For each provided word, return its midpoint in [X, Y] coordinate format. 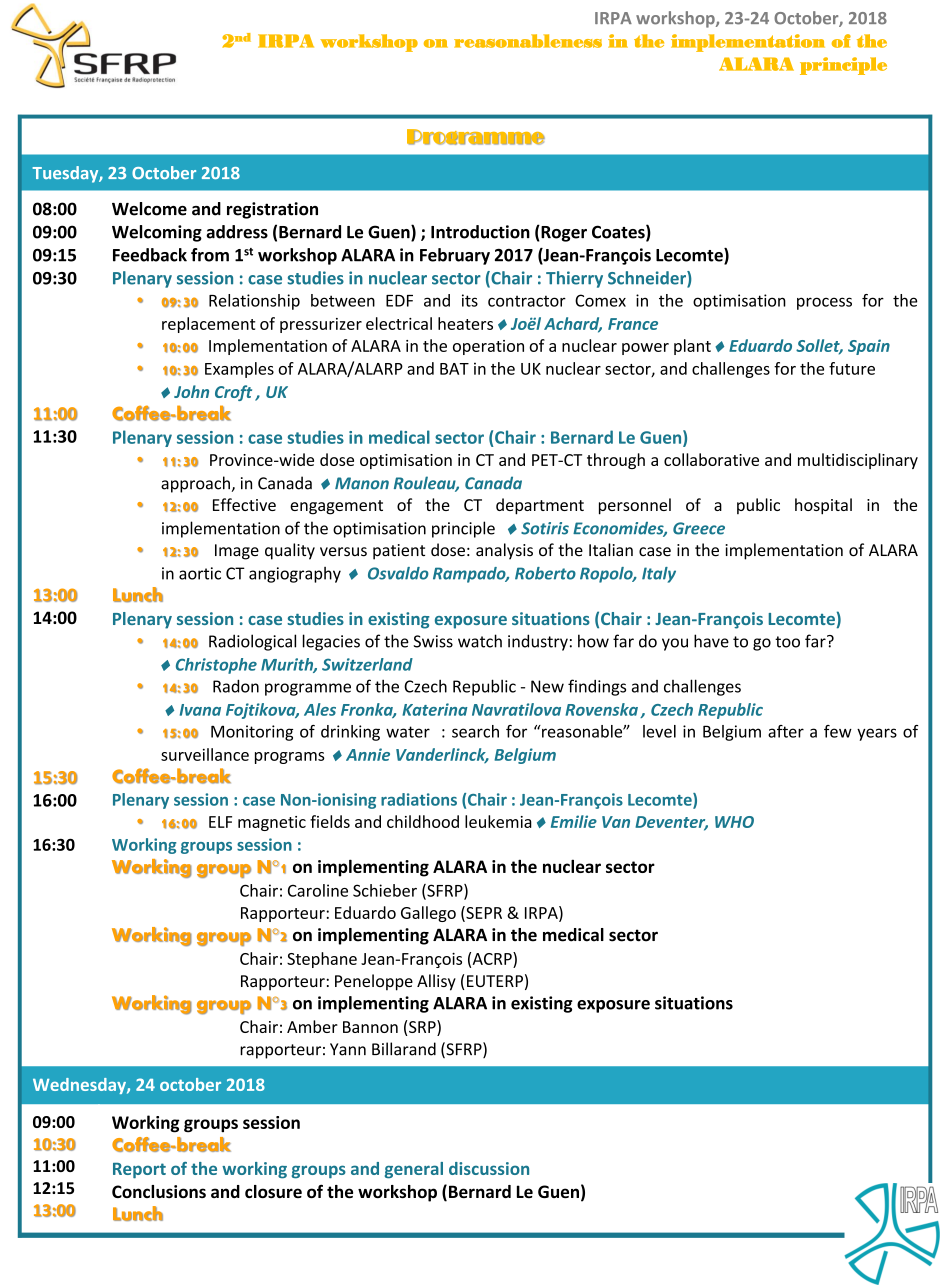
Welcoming [157, 233]
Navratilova [516, 709]
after [786, 731]
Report [139, 1171]
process [824, 303]
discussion [489, 1168]
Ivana [200, 710]
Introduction [480, 232]
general [414, 1170]
